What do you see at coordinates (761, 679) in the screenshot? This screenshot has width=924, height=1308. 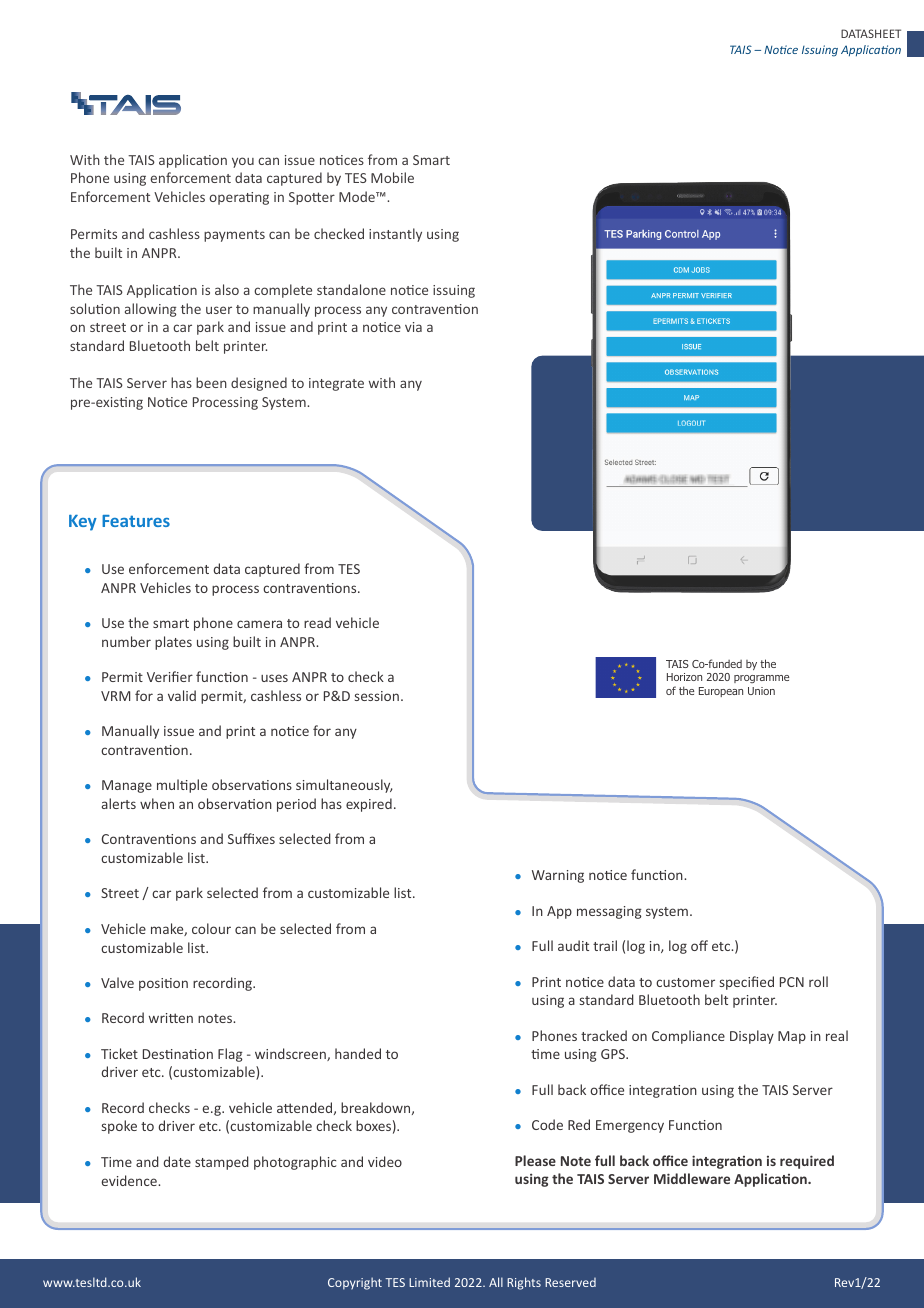 I see `programme` at bounding box center [761, 679].
